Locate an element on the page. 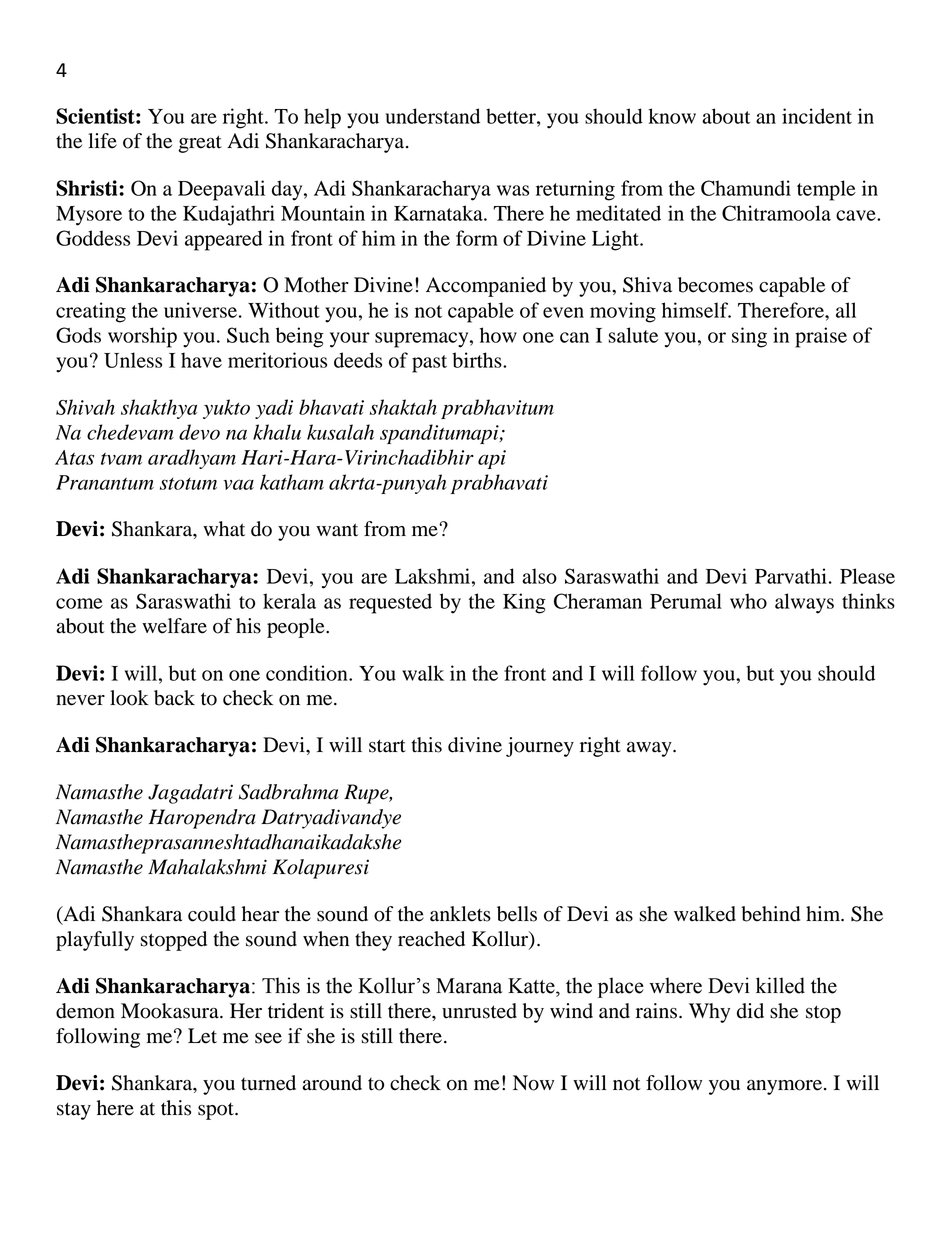  anklets is located at coordinates (460, 914).
